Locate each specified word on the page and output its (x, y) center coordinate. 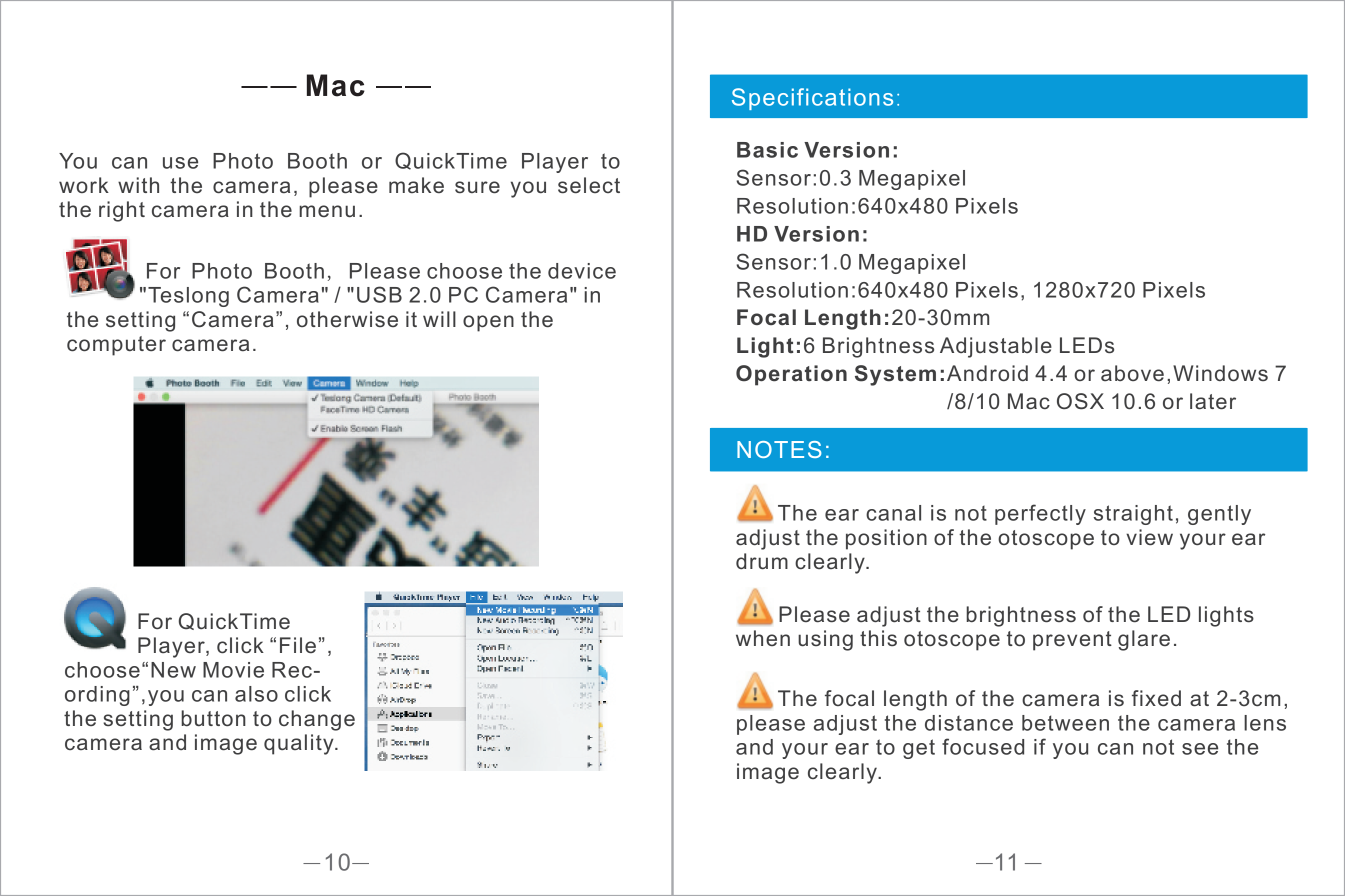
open (488, 323)
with (138, 185)
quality (300, 744)
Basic (767, 150)
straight (1133, 515)
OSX (1080, 401)
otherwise (347, 319)
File (298, 645)
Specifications (812, 99)
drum (762, 561)
